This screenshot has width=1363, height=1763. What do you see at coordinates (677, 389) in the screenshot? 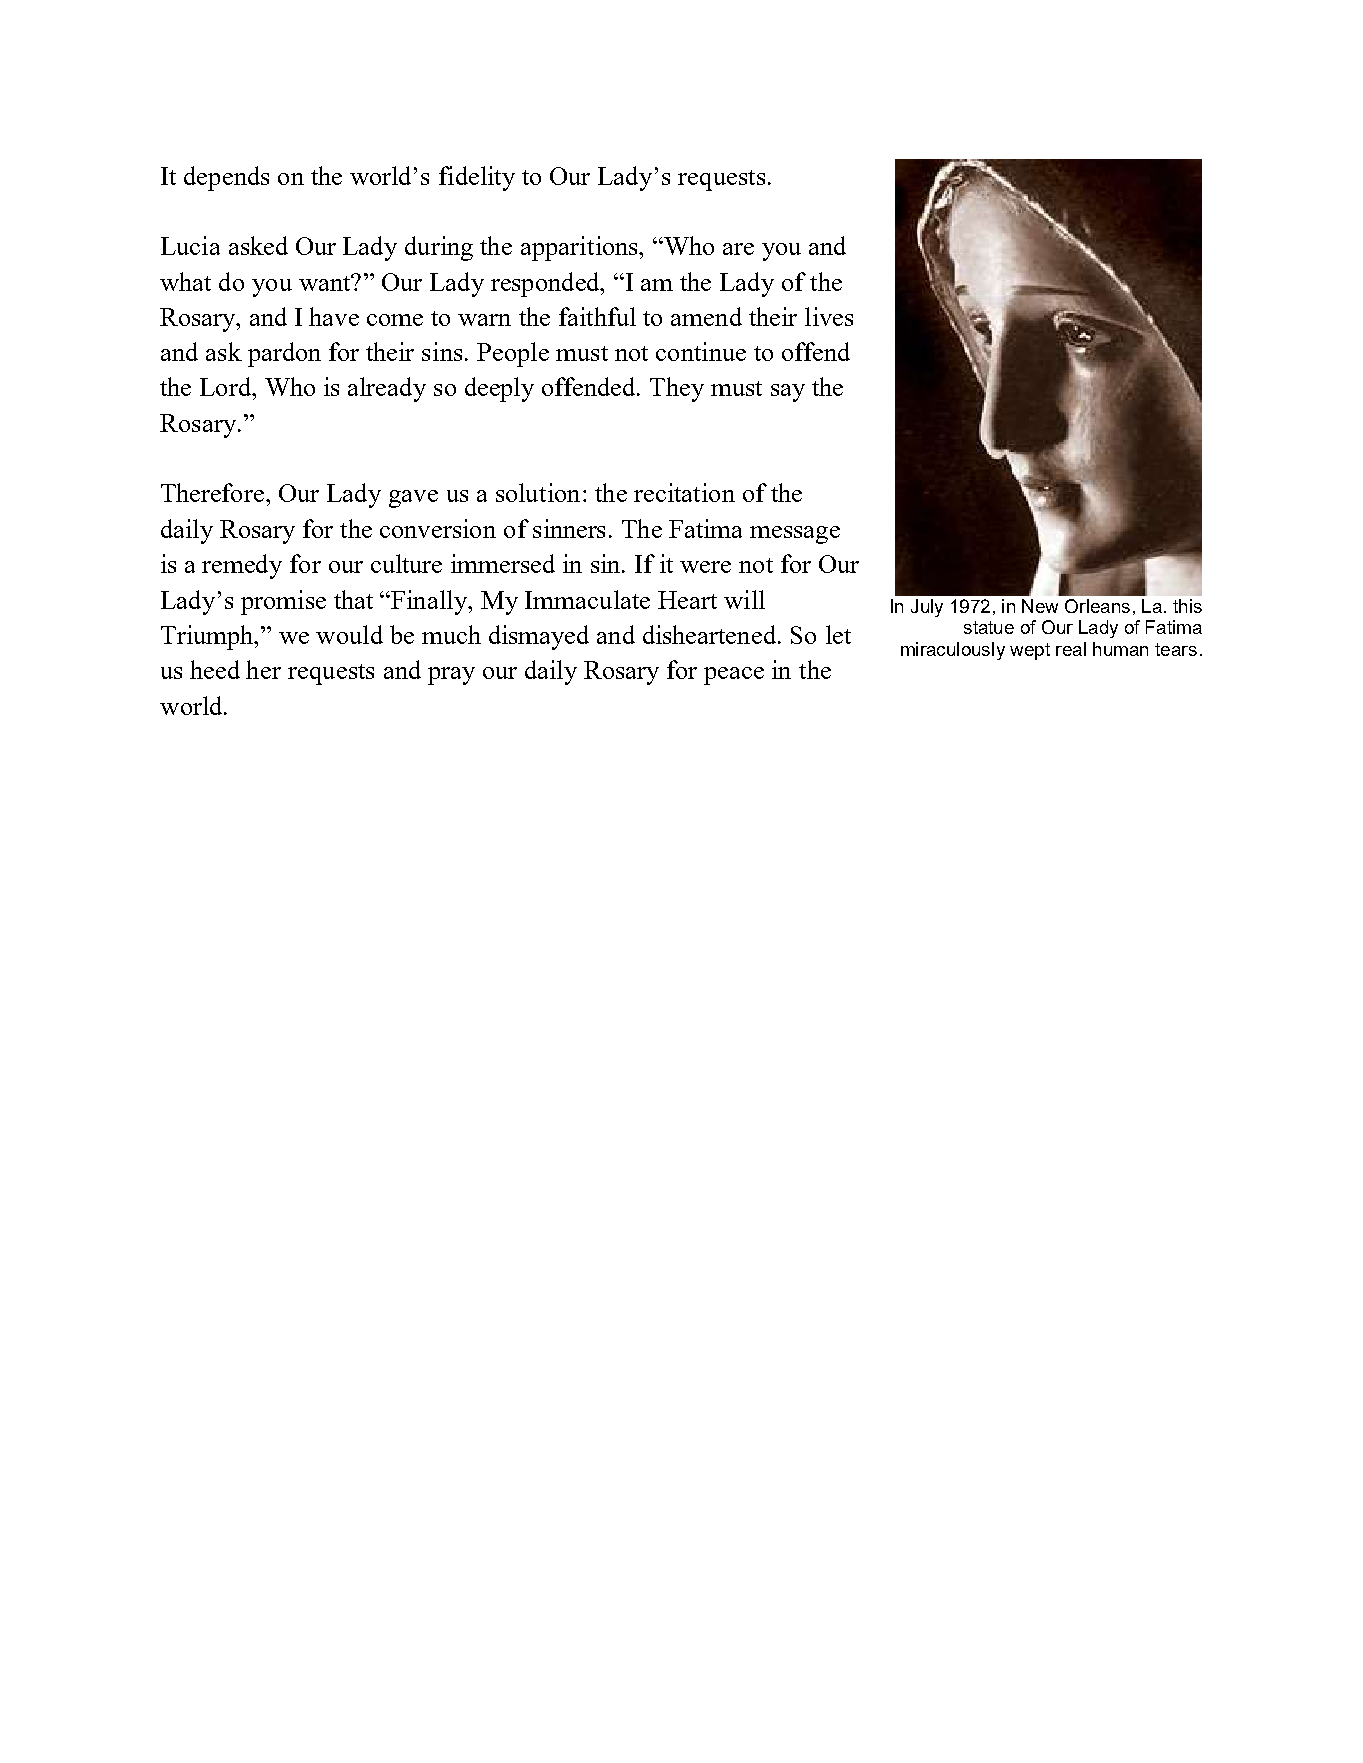
I see `They` at bounding box center [677, 389].
